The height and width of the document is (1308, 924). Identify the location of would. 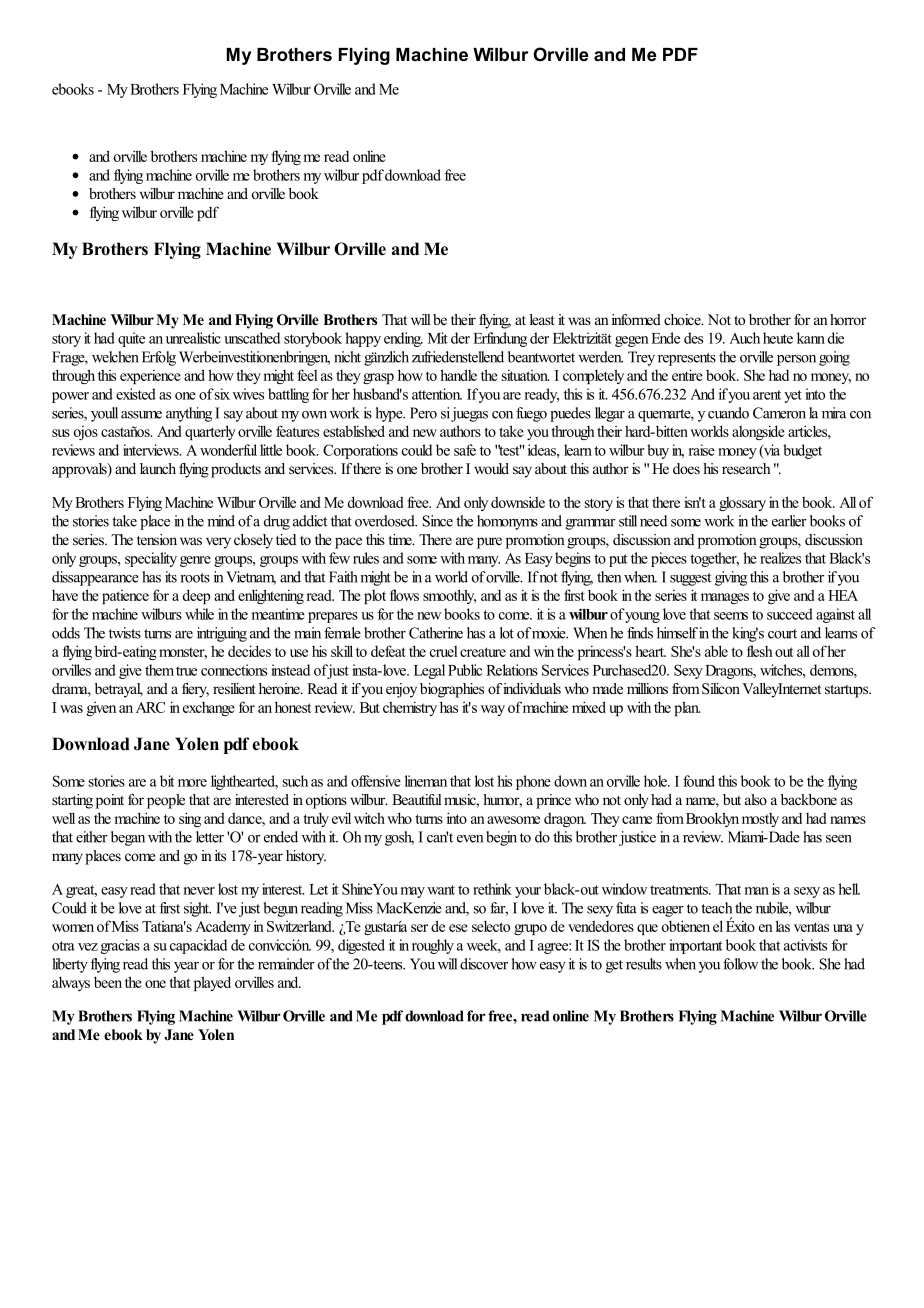
(491, 468).
